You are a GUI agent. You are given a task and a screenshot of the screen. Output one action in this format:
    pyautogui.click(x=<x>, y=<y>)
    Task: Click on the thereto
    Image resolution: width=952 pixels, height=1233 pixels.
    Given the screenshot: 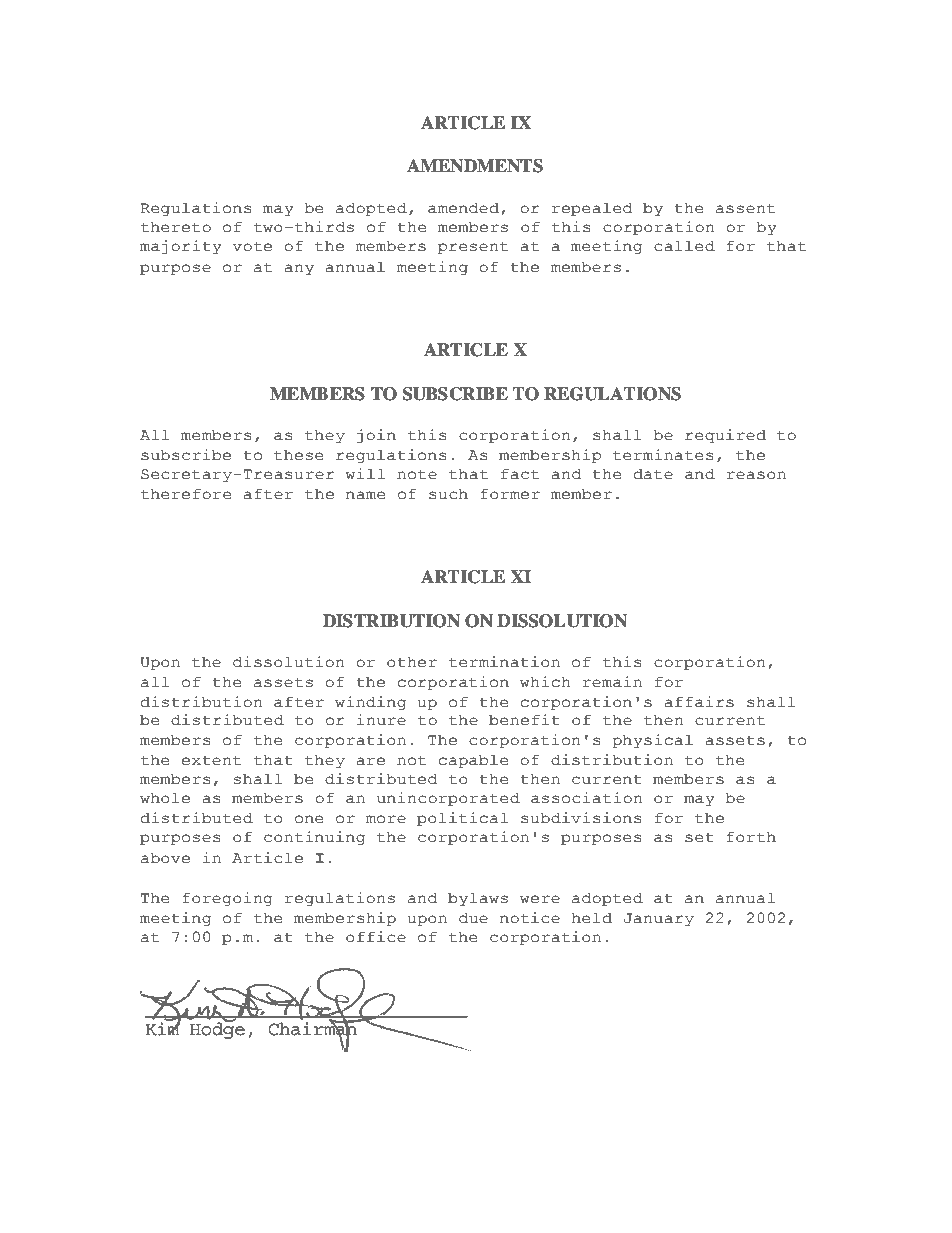 What is the action you would take?
    pyautogui.click(x=176, y=227)
